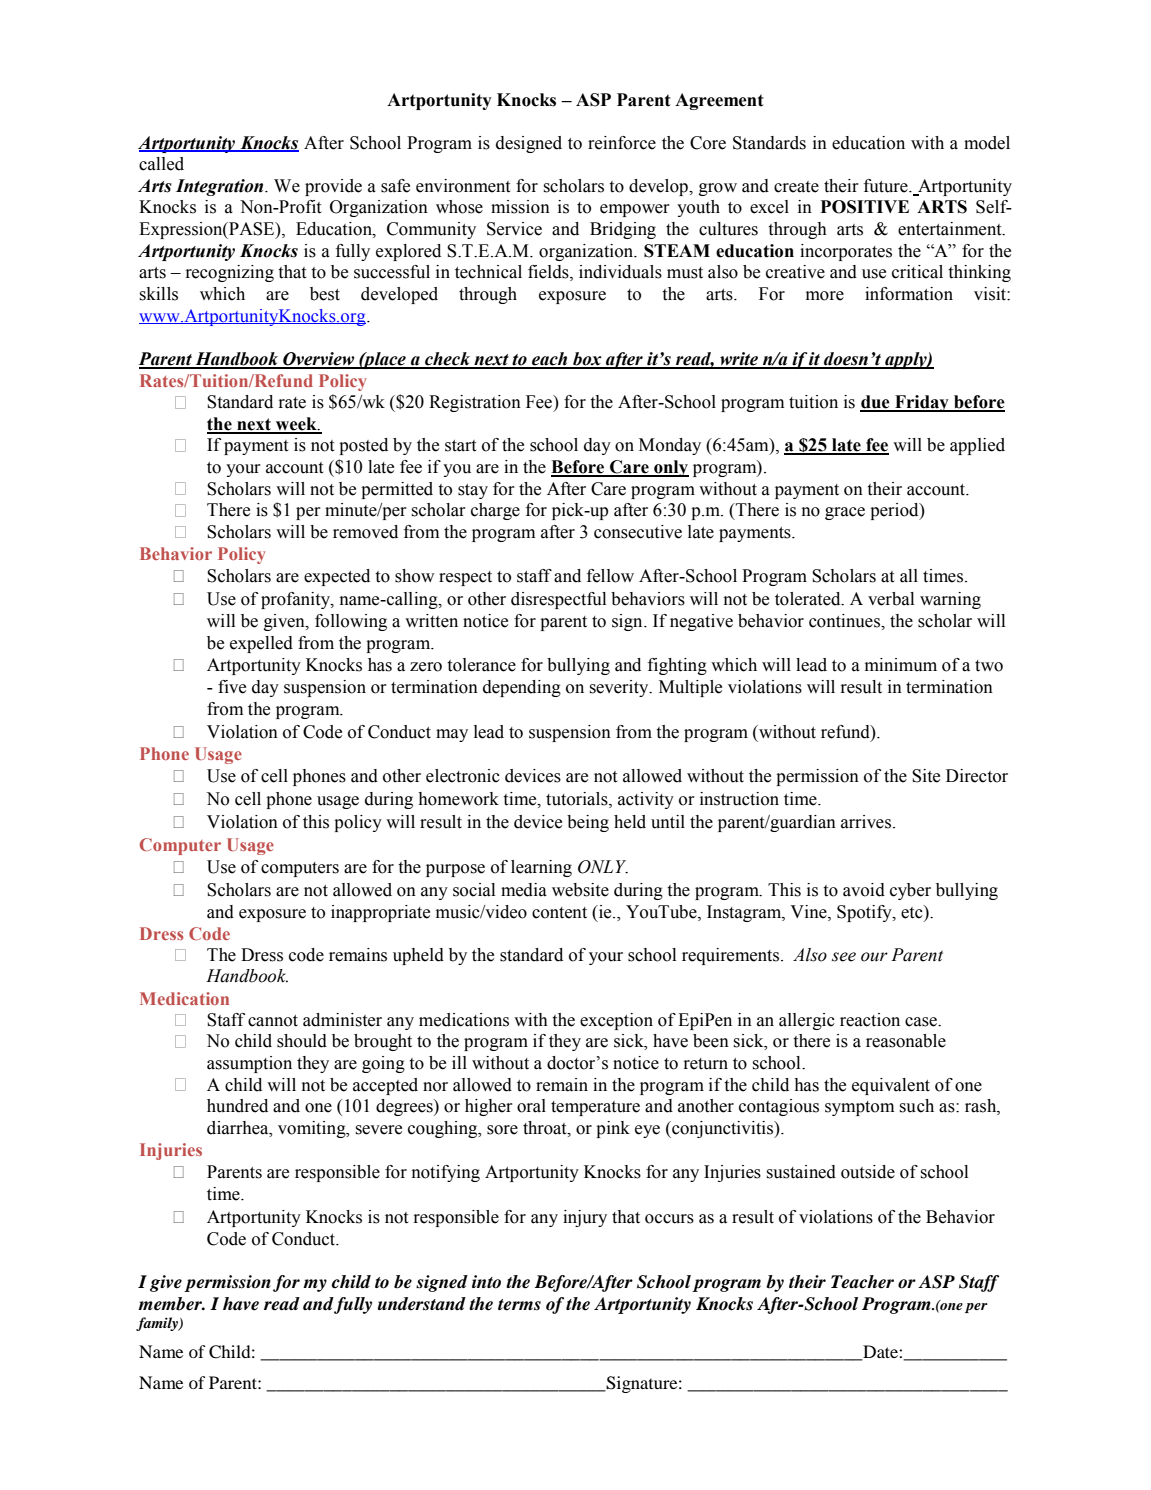 The image size is (1151, 1490). I want to click on due, so click(876, 403).
